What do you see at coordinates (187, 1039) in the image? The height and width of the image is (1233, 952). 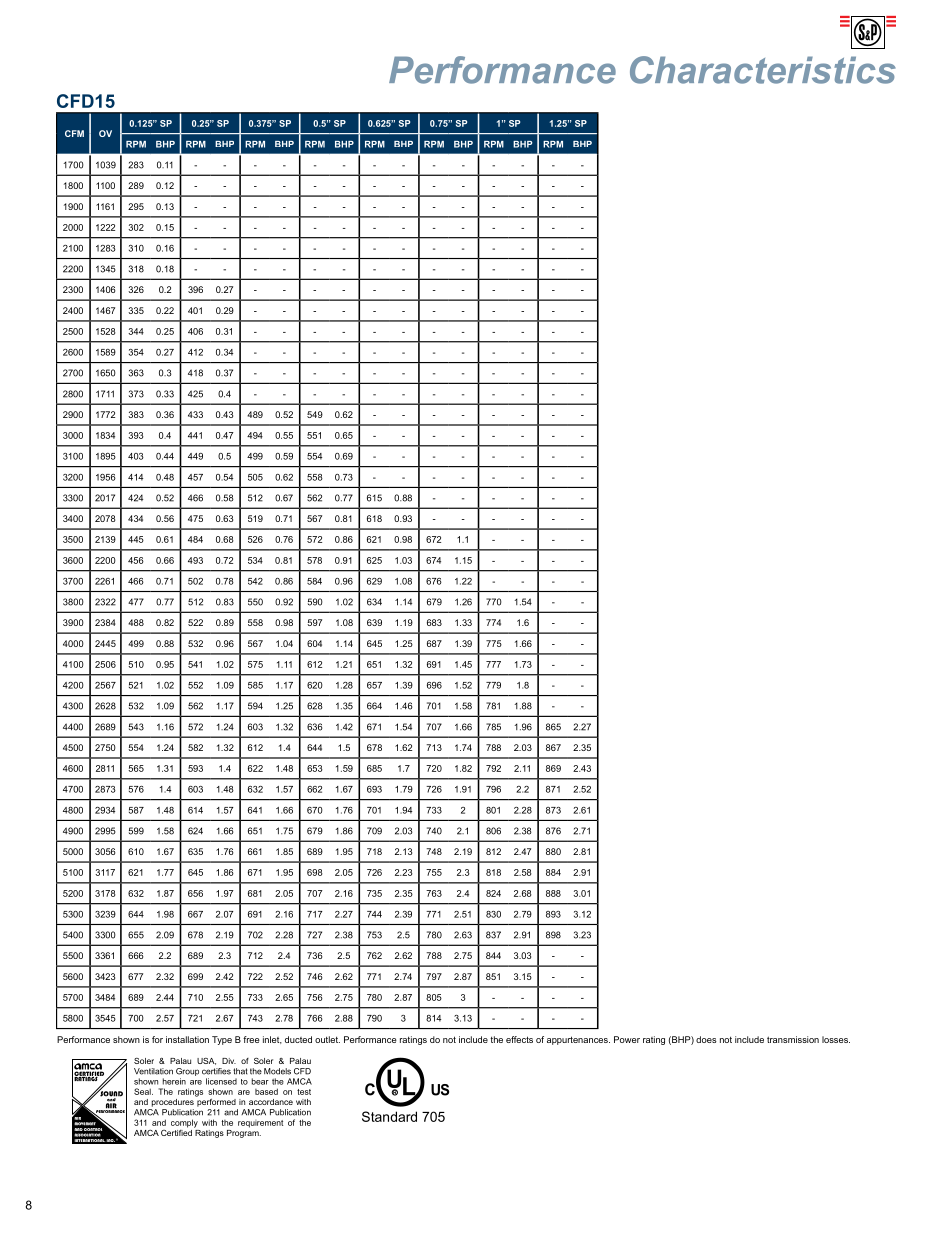 I see `installation` at bounding box center [187, 1039].
